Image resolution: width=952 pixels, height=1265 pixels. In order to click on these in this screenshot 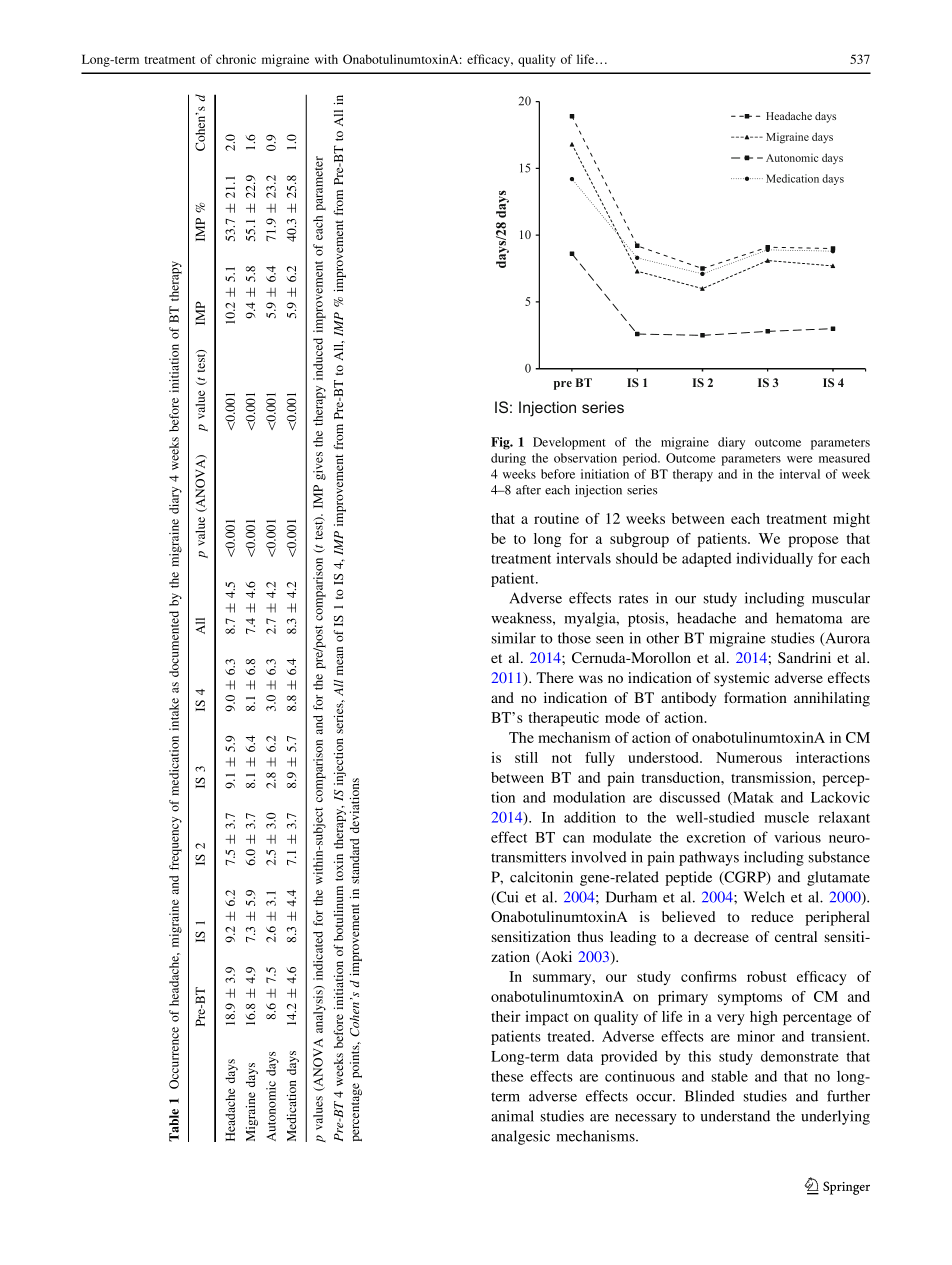, I will do `click(507, 1076)`.
